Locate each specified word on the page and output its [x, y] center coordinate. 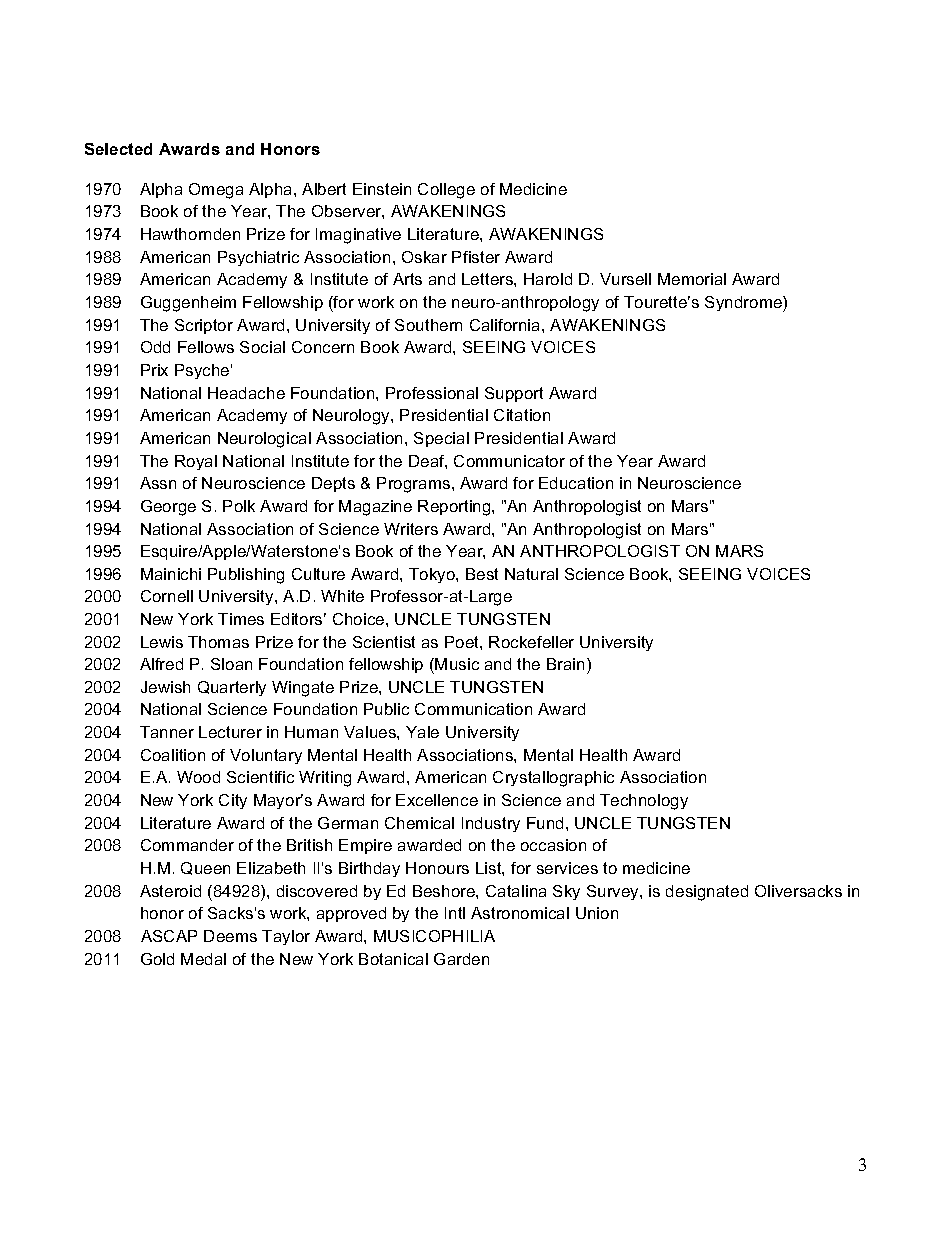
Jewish [165, 687]
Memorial [692, 279]
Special [441, 439]
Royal [196, 462]
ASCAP [169, 936]
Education [576, 483]
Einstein [382, 189]
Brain [565, 664]
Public [386, 709]
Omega [216, 191]
